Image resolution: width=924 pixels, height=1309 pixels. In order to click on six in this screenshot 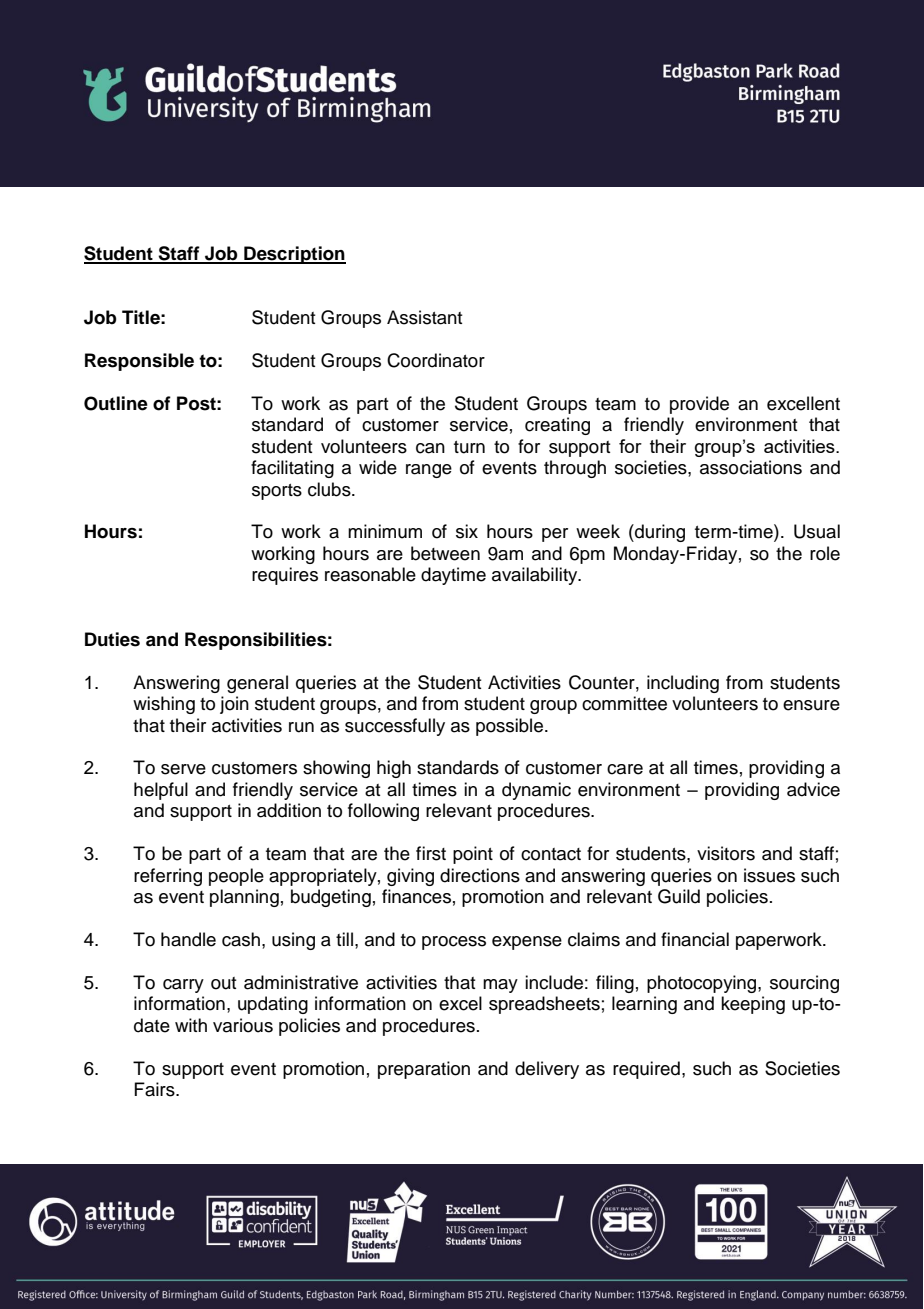, I will do `click(467, 531)`.
